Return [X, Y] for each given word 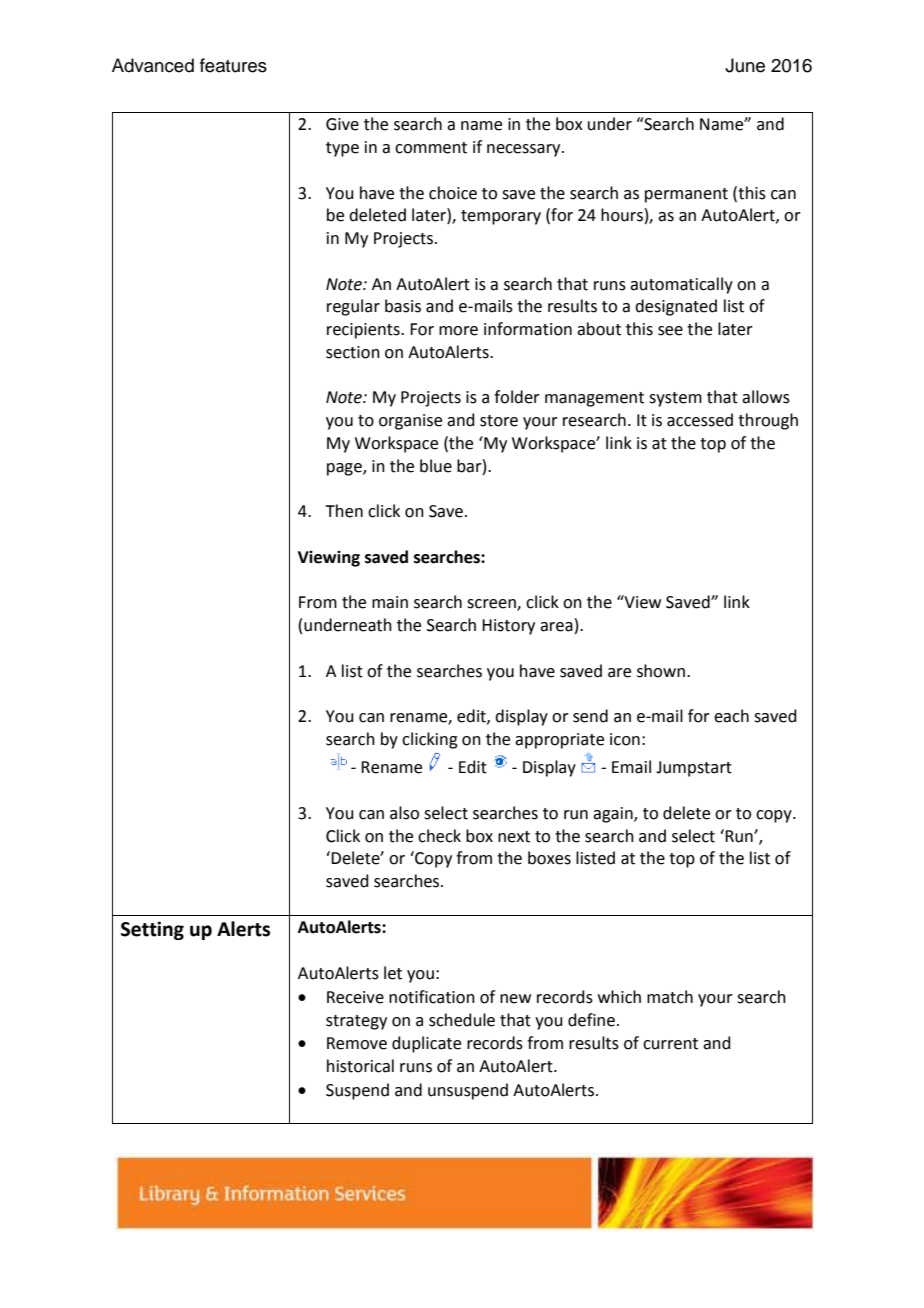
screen [492, 605]
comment [431, 148]
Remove [357, 1043]
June [745, 65]
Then [344, 511]
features [233, 65]
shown [661, 671]
